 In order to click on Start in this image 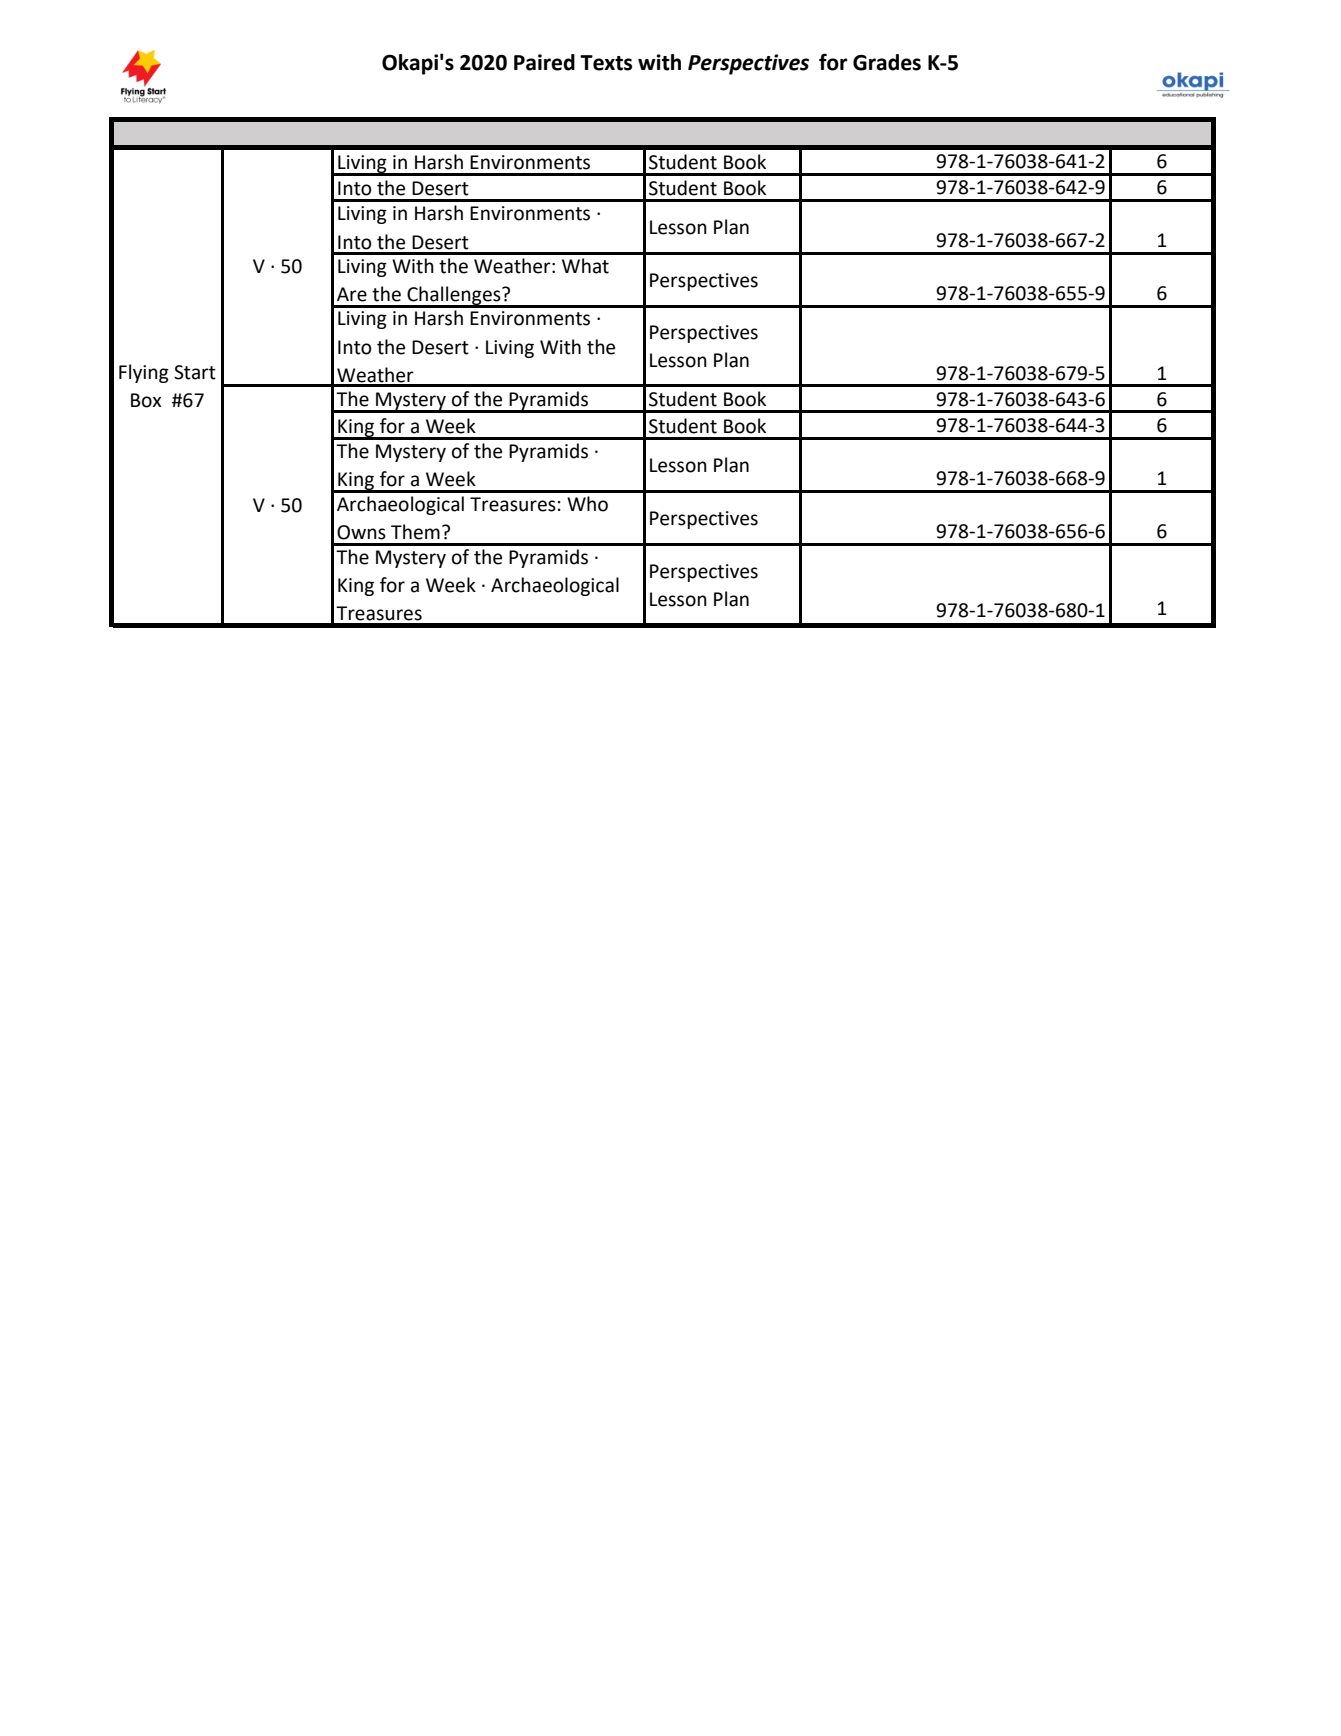, I will do `click(195, 372)`.
